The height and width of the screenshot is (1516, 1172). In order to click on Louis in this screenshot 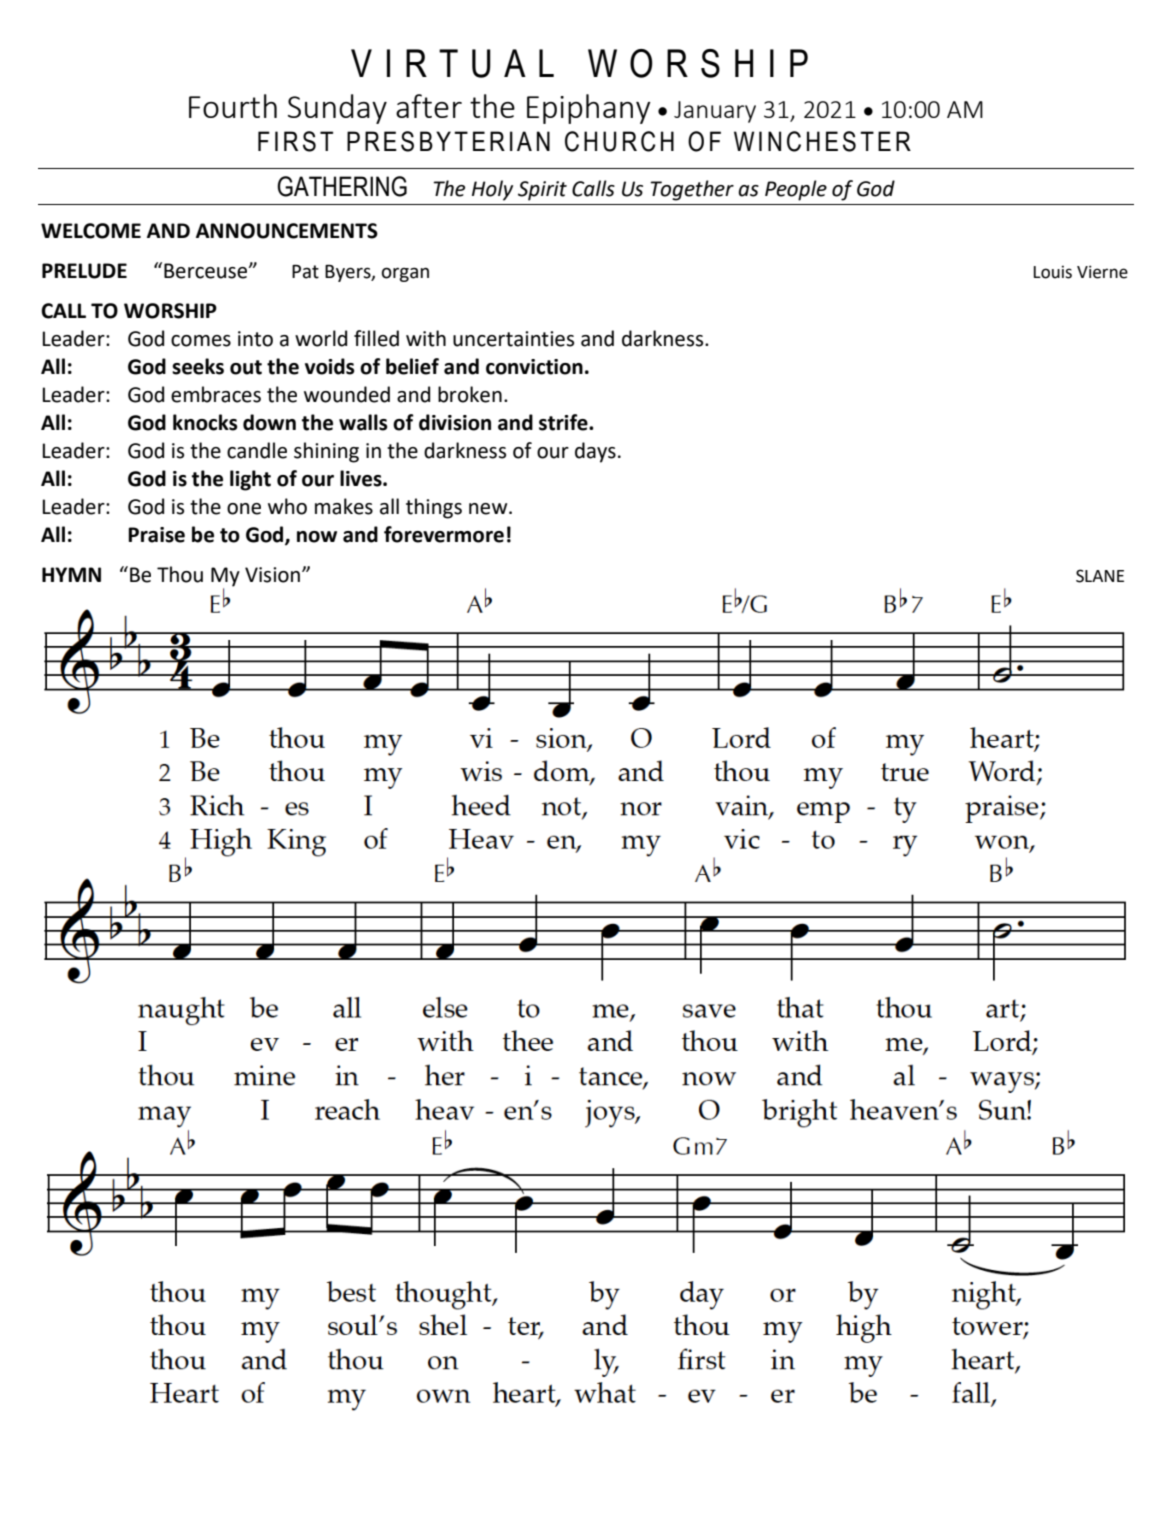, I will do `click(1053, 272)`.
